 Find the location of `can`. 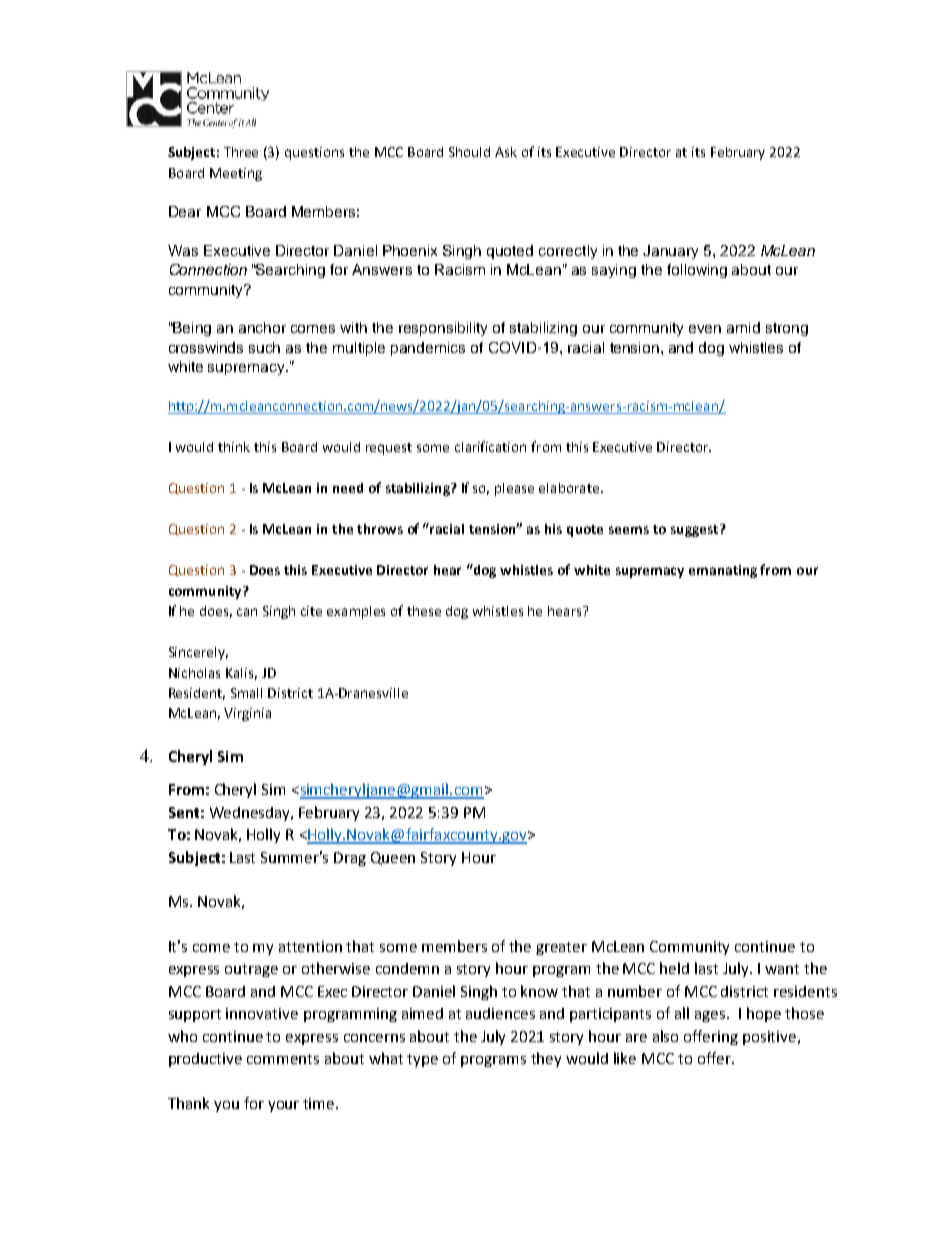

can is located at coordinates (247, 612).
